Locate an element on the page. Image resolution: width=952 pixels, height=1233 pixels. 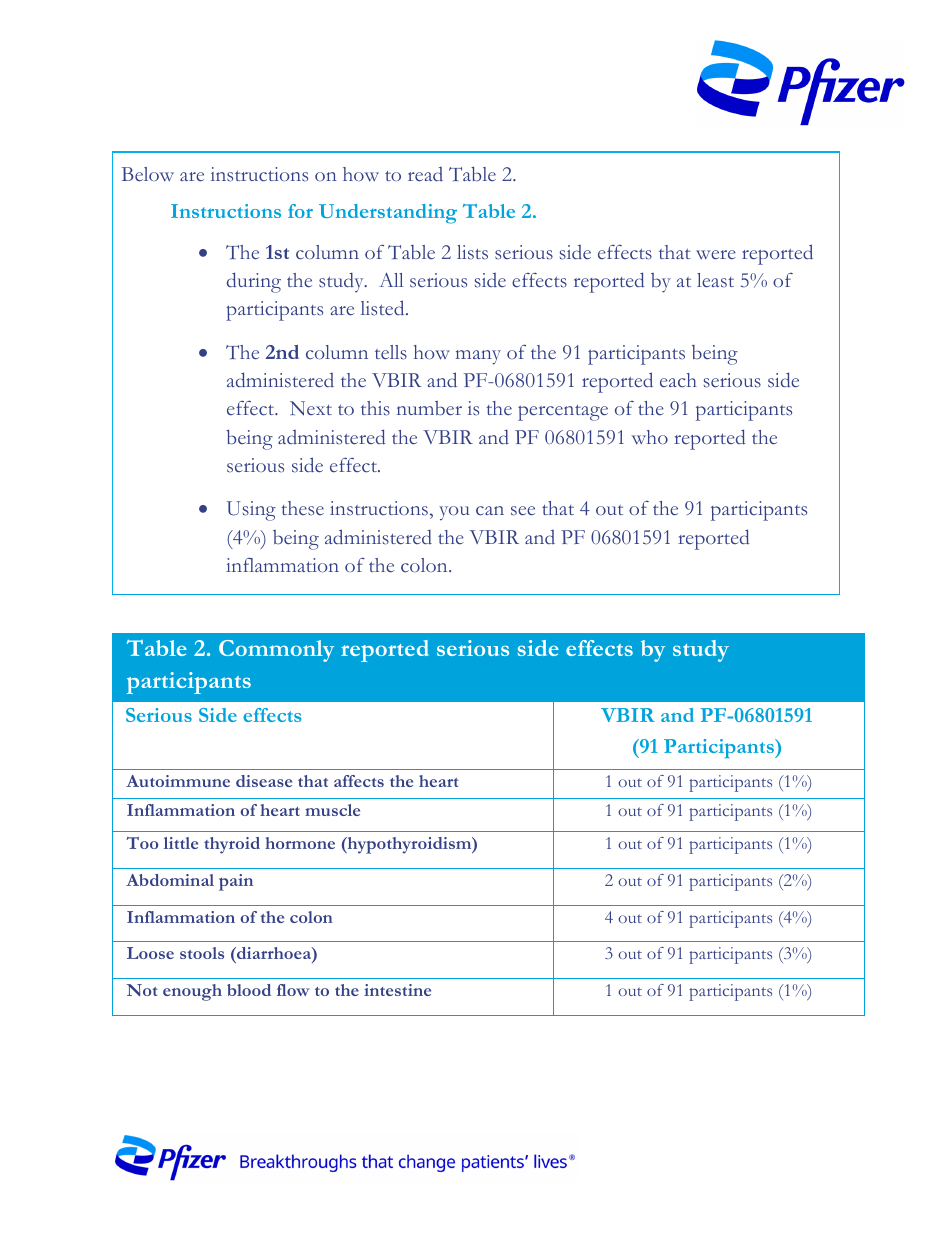
see is located at coordinates (523, 511).
